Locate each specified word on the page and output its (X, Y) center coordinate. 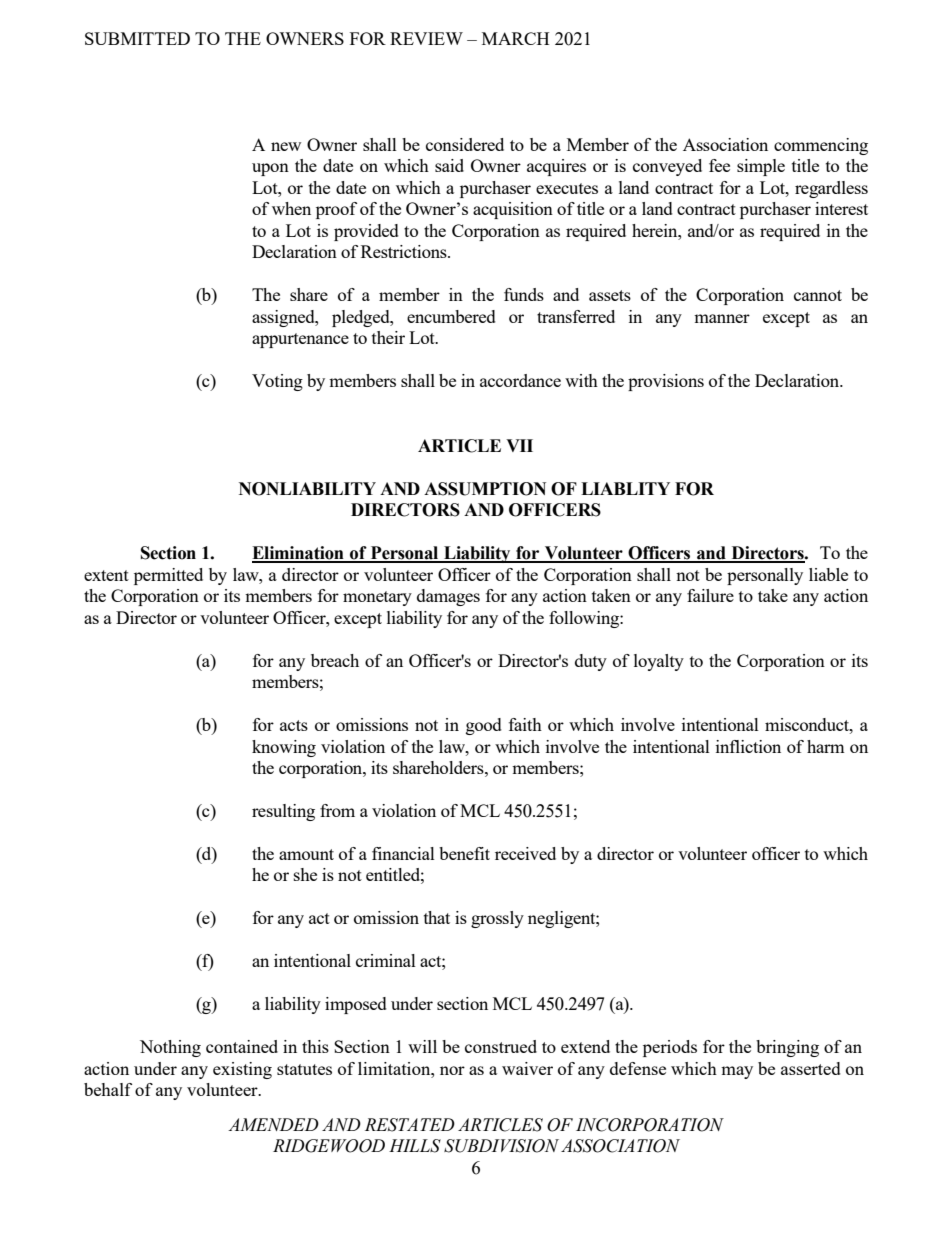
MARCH (515, 38)
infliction (748, 746)
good (484, 726)
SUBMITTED (137, 38)
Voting (277, 382)
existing (242, 1070)
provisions (666, 382)
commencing (821, 146)
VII (519, 445)
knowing (284, 748)
